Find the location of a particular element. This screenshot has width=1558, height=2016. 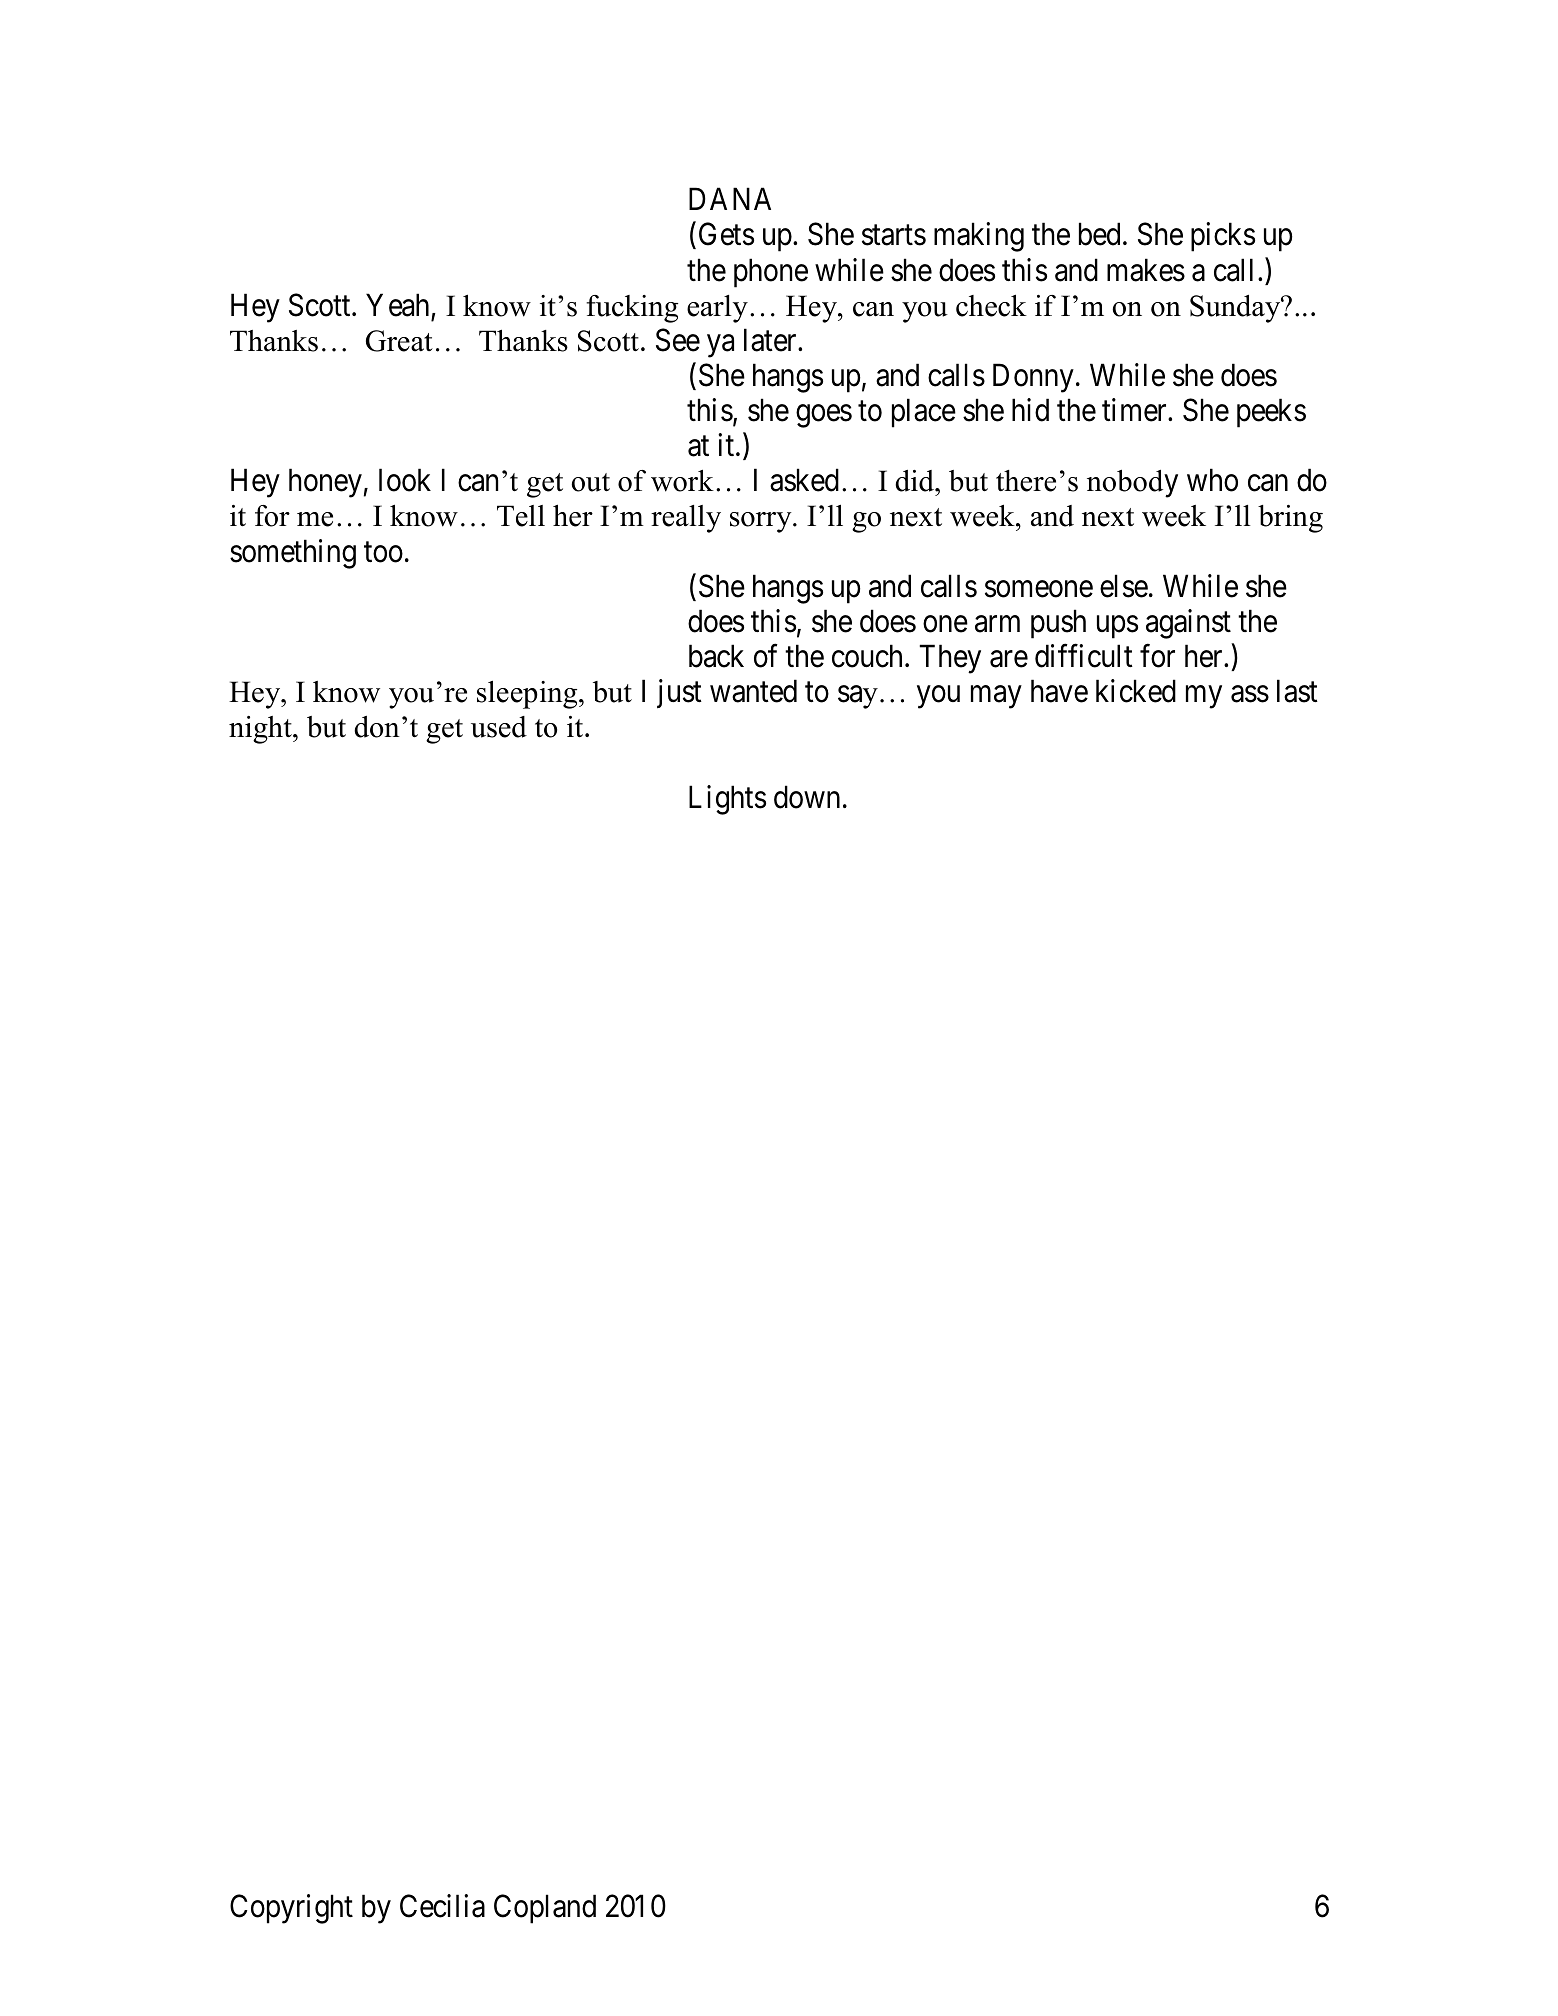

phone is located at coordinates (771, 273).
